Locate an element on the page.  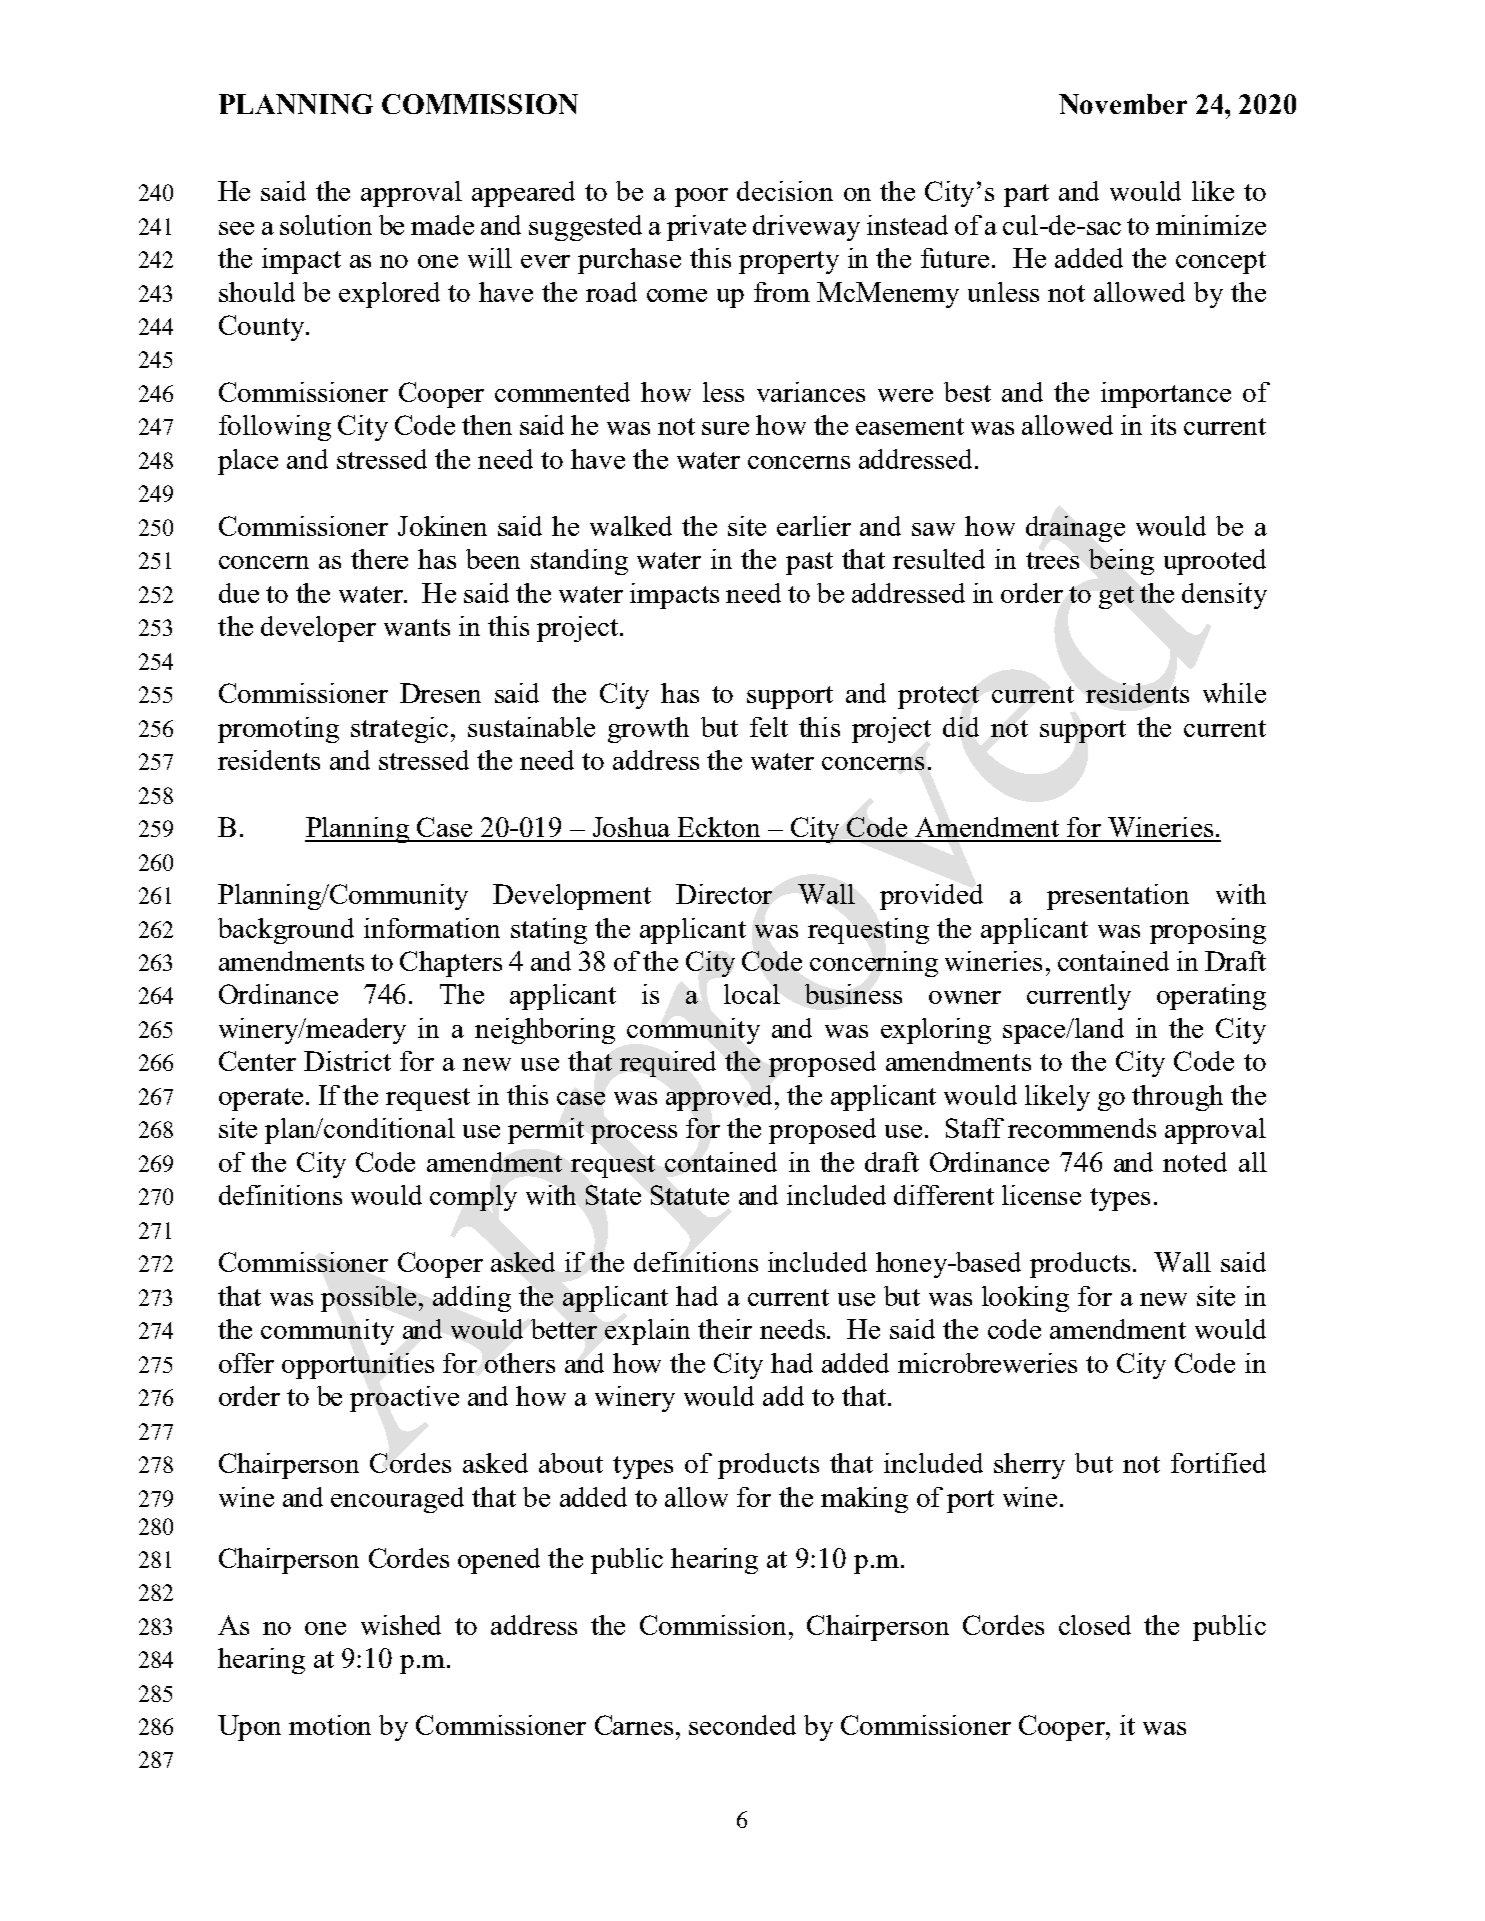
developer is located at coordinates (318, 629).
